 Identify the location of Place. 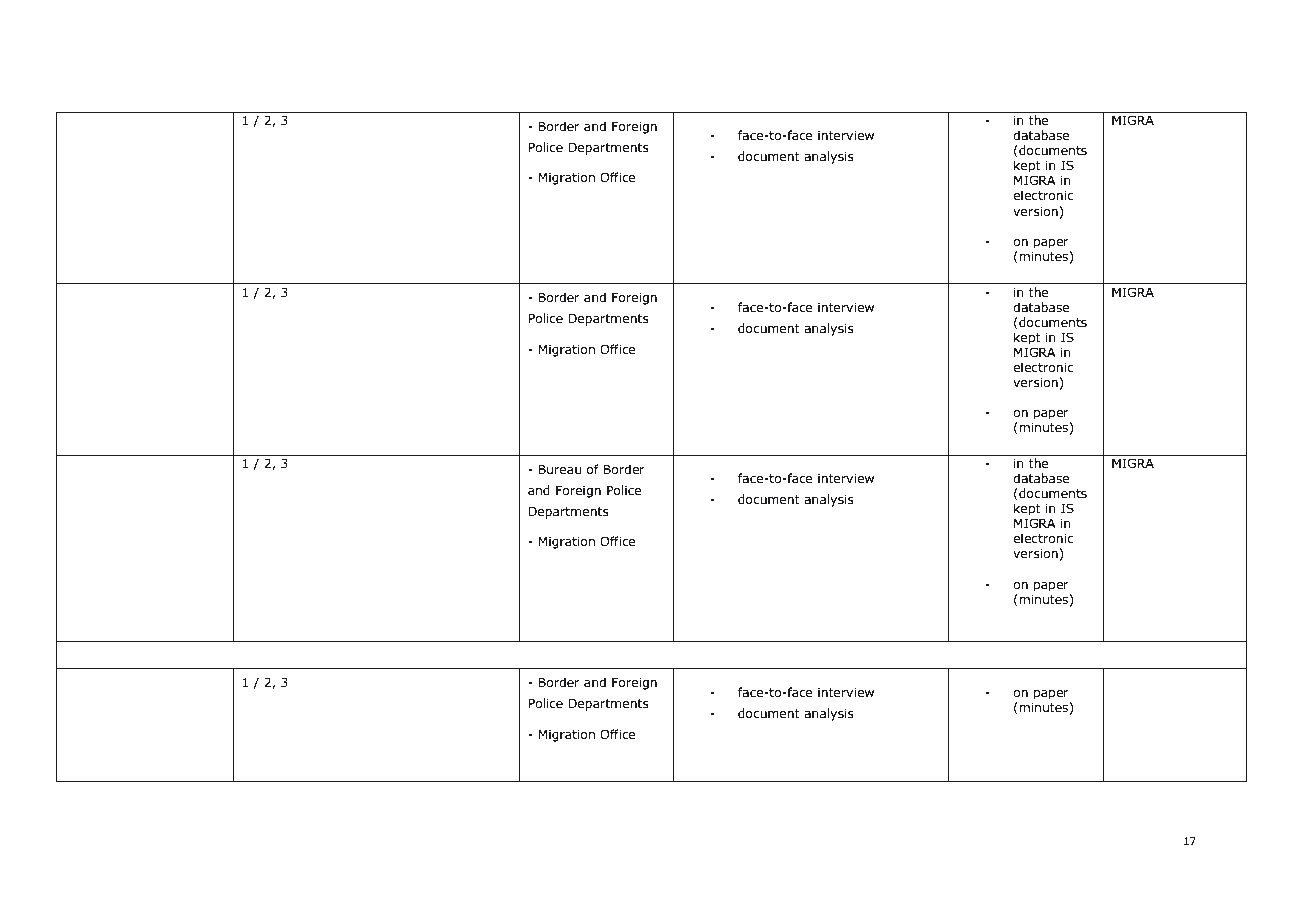
(84, 649).
